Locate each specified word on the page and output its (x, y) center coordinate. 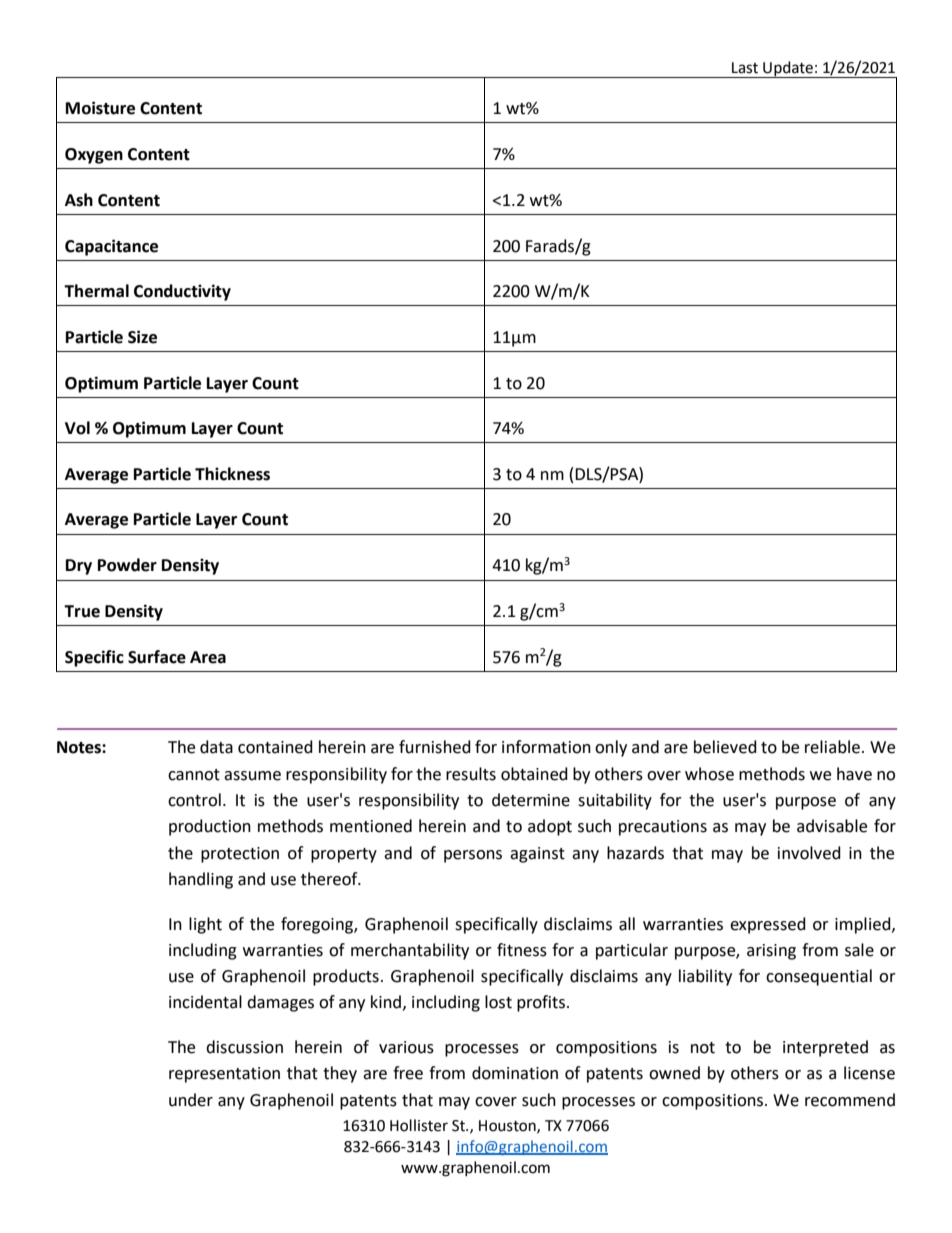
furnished (435, 747)
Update (788, 69)
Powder (127, 565)
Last (745, 68)
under (191, 1100)
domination (515, 1073)
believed (725, 747)
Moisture (100, 108)
